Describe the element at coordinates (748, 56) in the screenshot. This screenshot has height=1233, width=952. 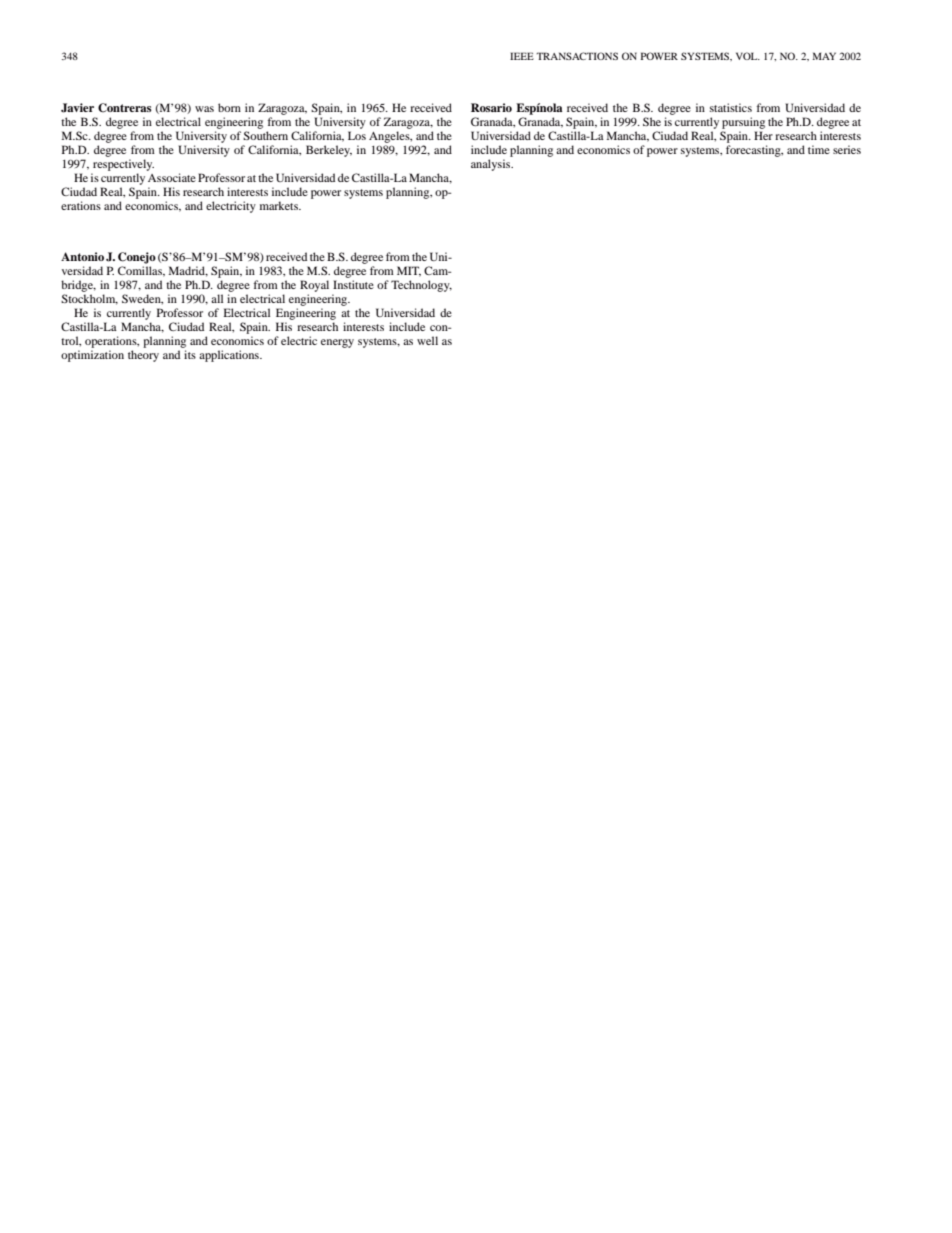
I see `VOL` at that location.
